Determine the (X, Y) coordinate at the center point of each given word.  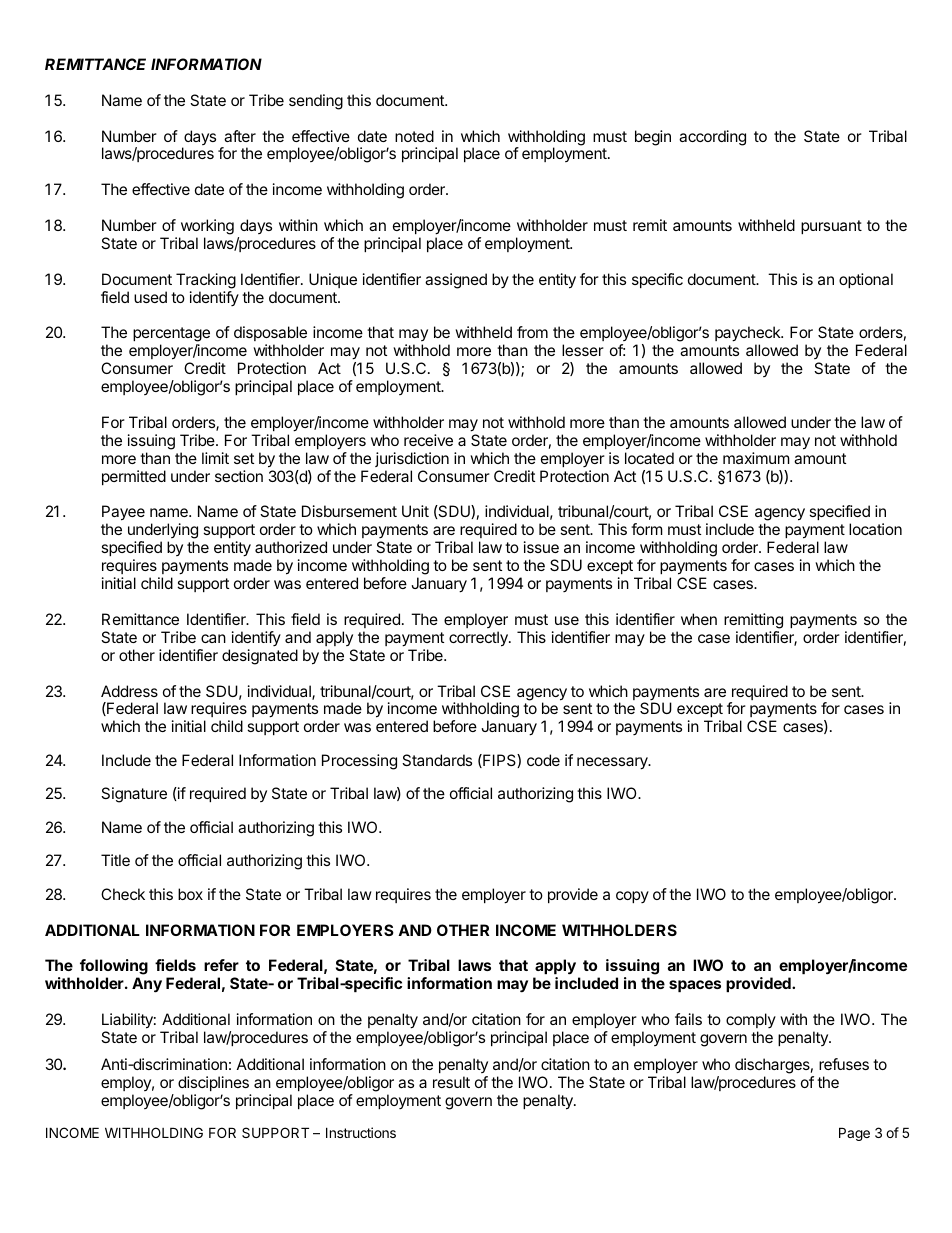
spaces (695, 986)
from (532, 332)
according (712, 138)
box (190, 894)
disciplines (213, 1083)
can (213, 638)
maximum (756, 458)
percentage (171, 336)
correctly (479, 639)
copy (632, 897)
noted (414, 136)
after (240, 136)
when (699, 619)
